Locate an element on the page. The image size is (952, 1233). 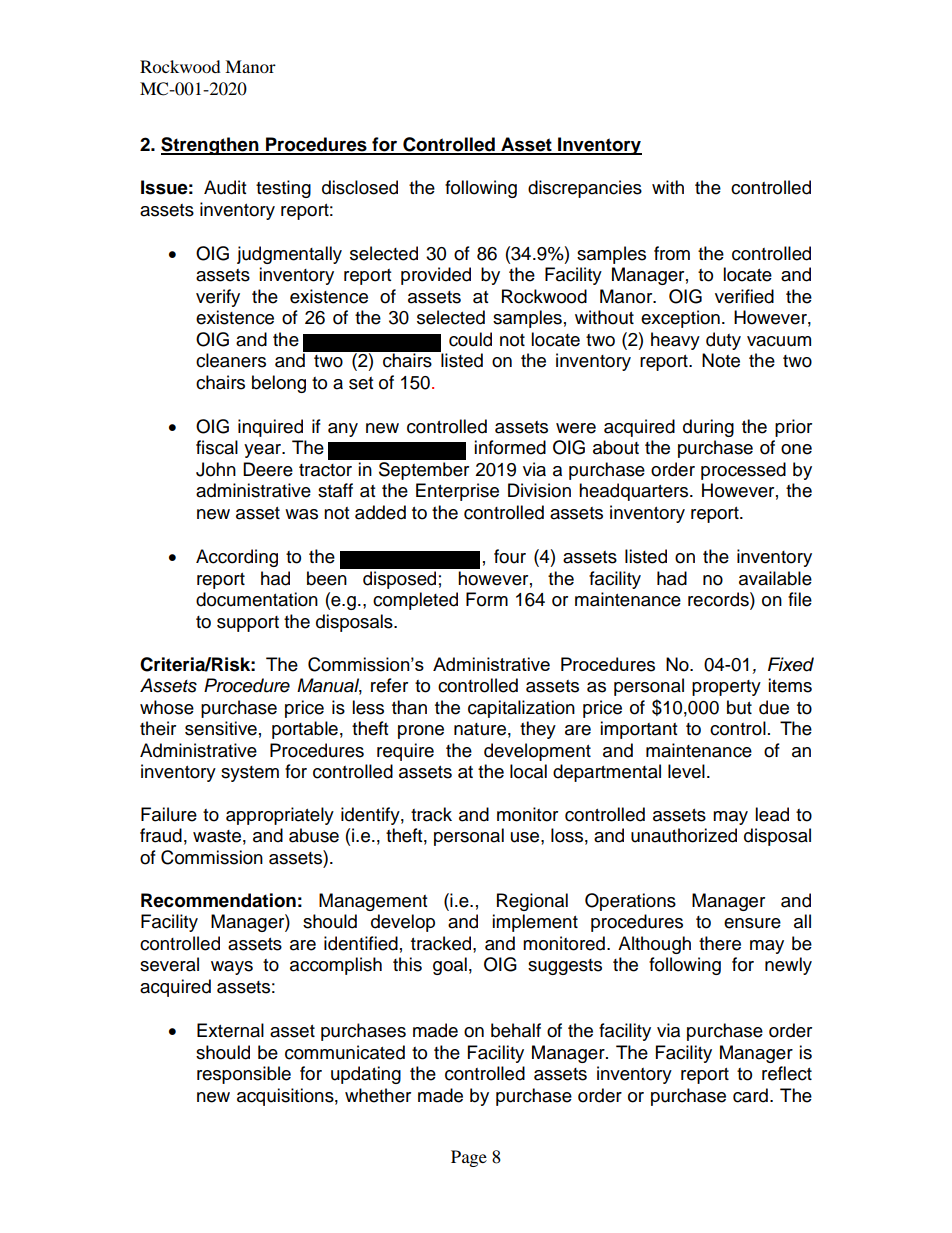
Recommendation is located at coordinates (218, 900).
